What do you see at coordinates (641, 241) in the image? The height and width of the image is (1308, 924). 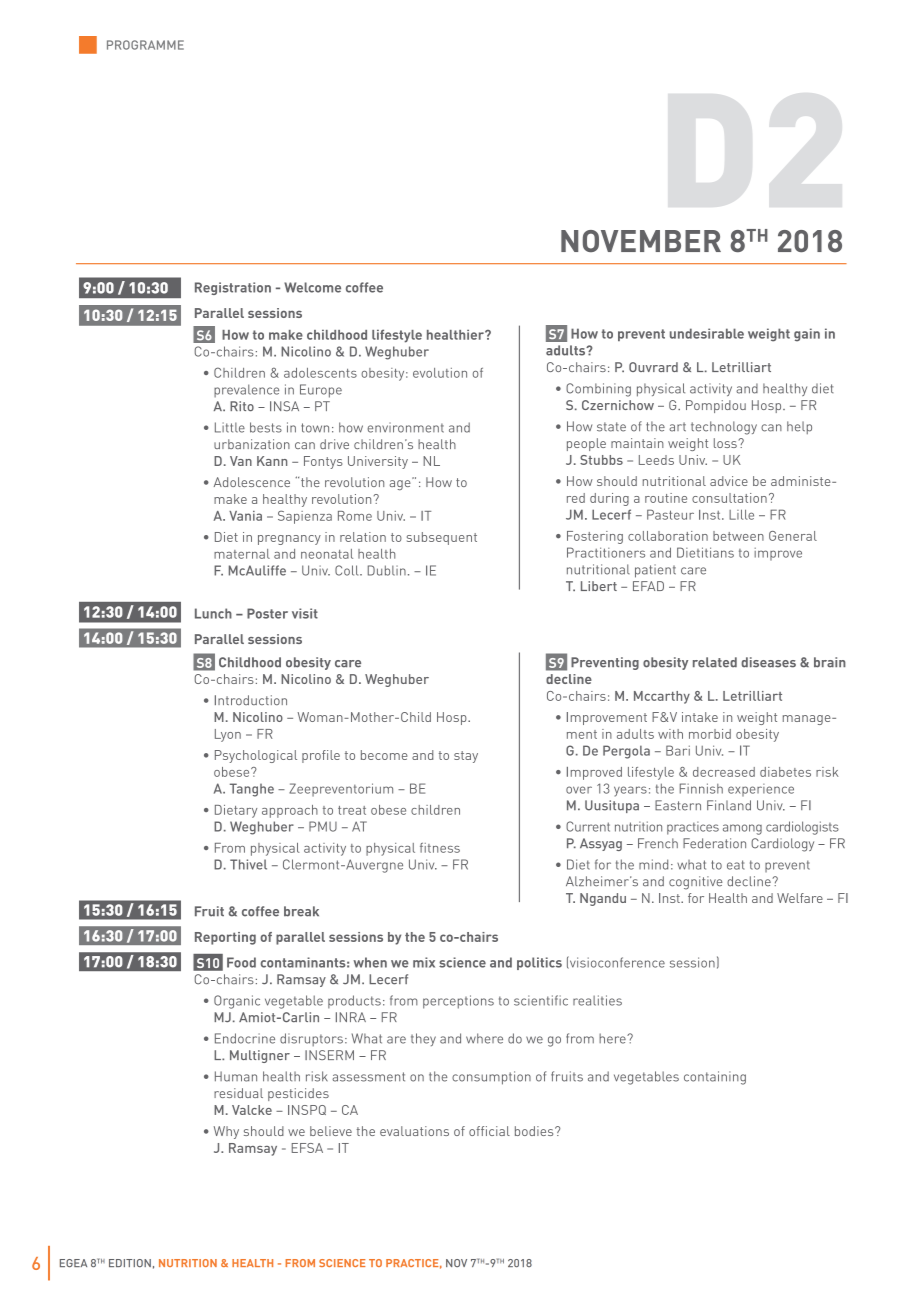 I see `NOVEMBER` at bounding box center [641, 241].
